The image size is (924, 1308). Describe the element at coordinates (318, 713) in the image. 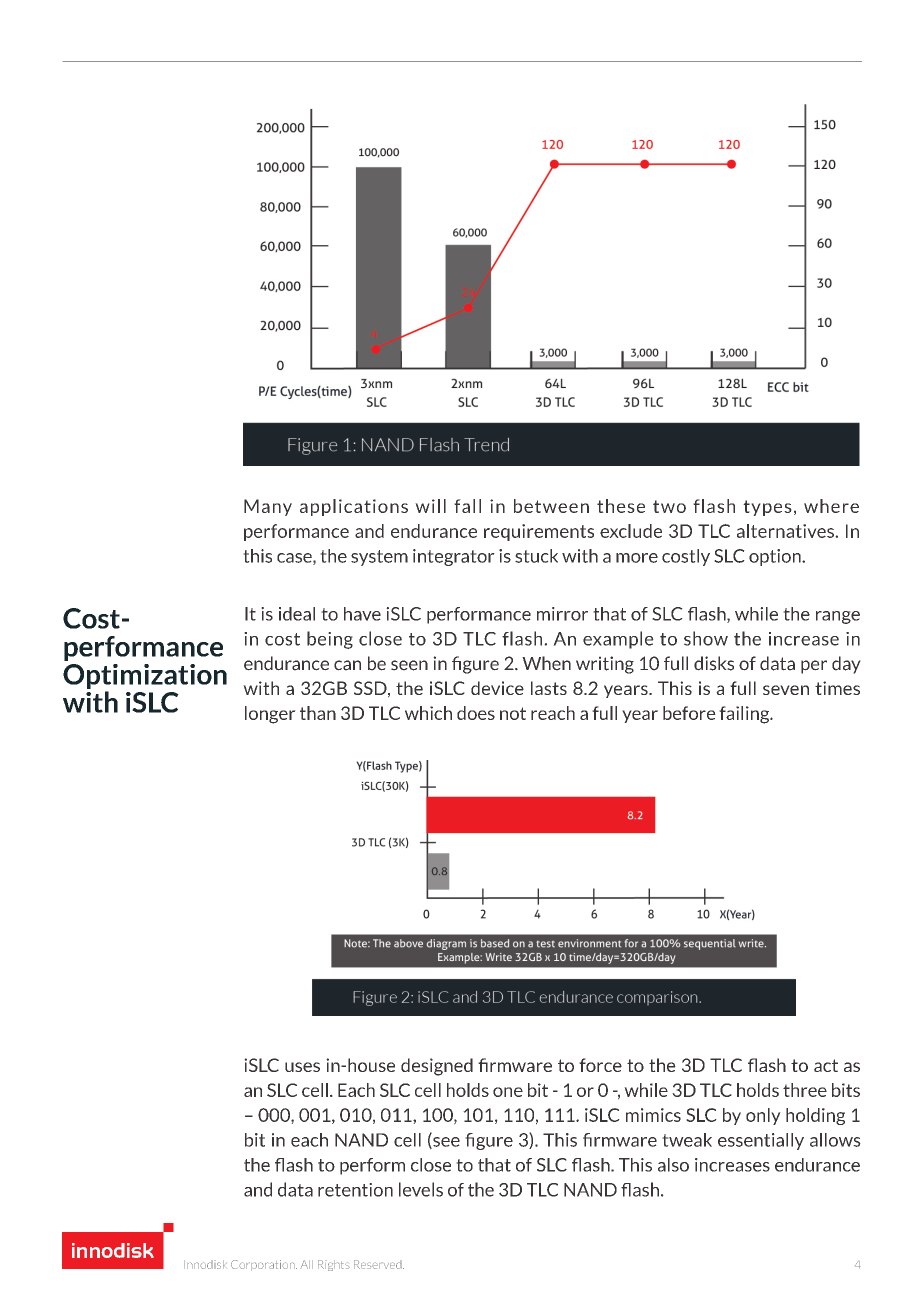

I see `than` at that location.
